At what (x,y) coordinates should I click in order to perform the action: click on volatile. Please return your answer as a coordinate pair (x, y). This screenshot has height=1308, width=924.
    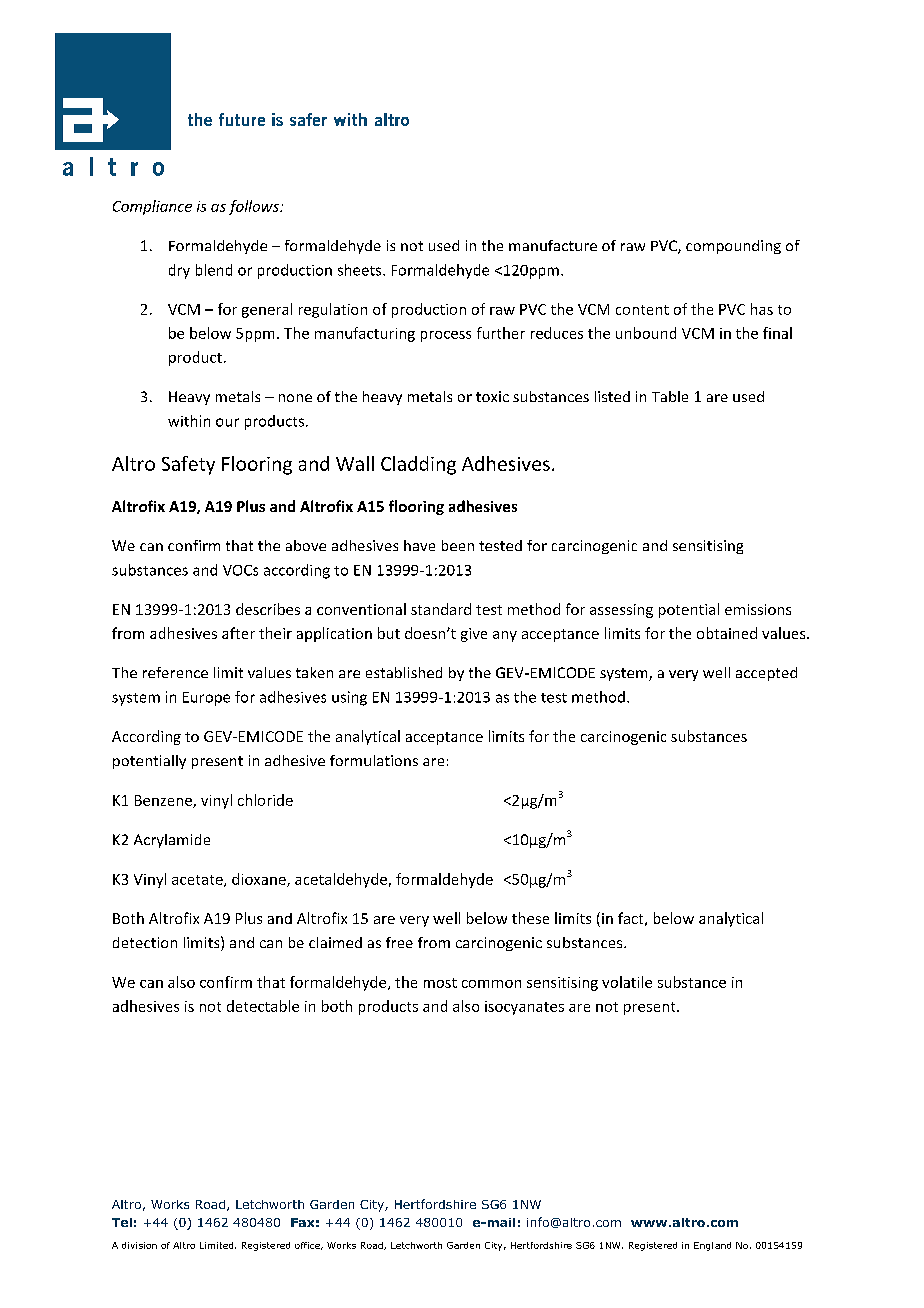
    Looking at the image, I should click on (627, 982).
